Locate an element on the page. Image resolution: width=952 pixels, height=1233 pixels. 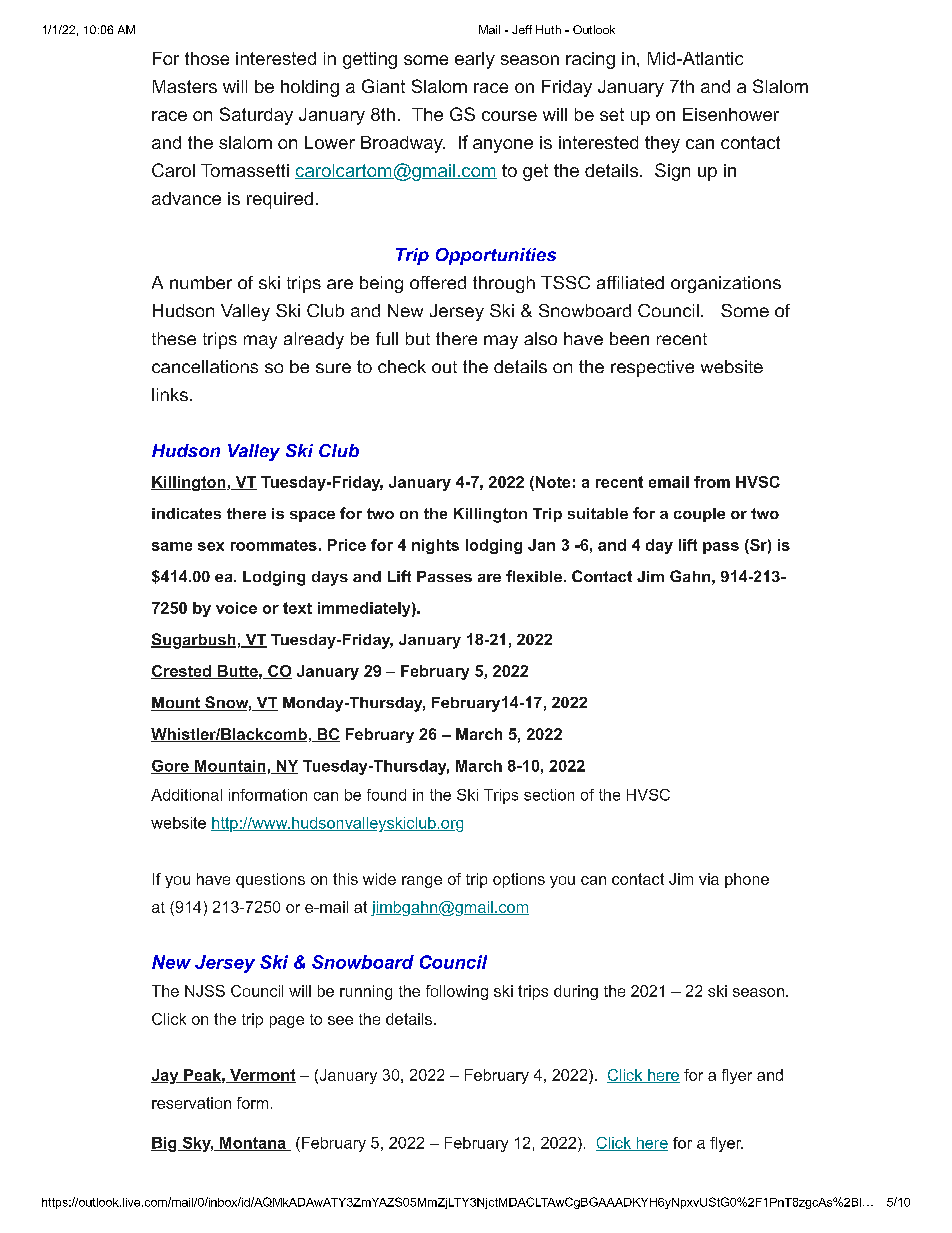
via is located at coordinates (709, 879).
